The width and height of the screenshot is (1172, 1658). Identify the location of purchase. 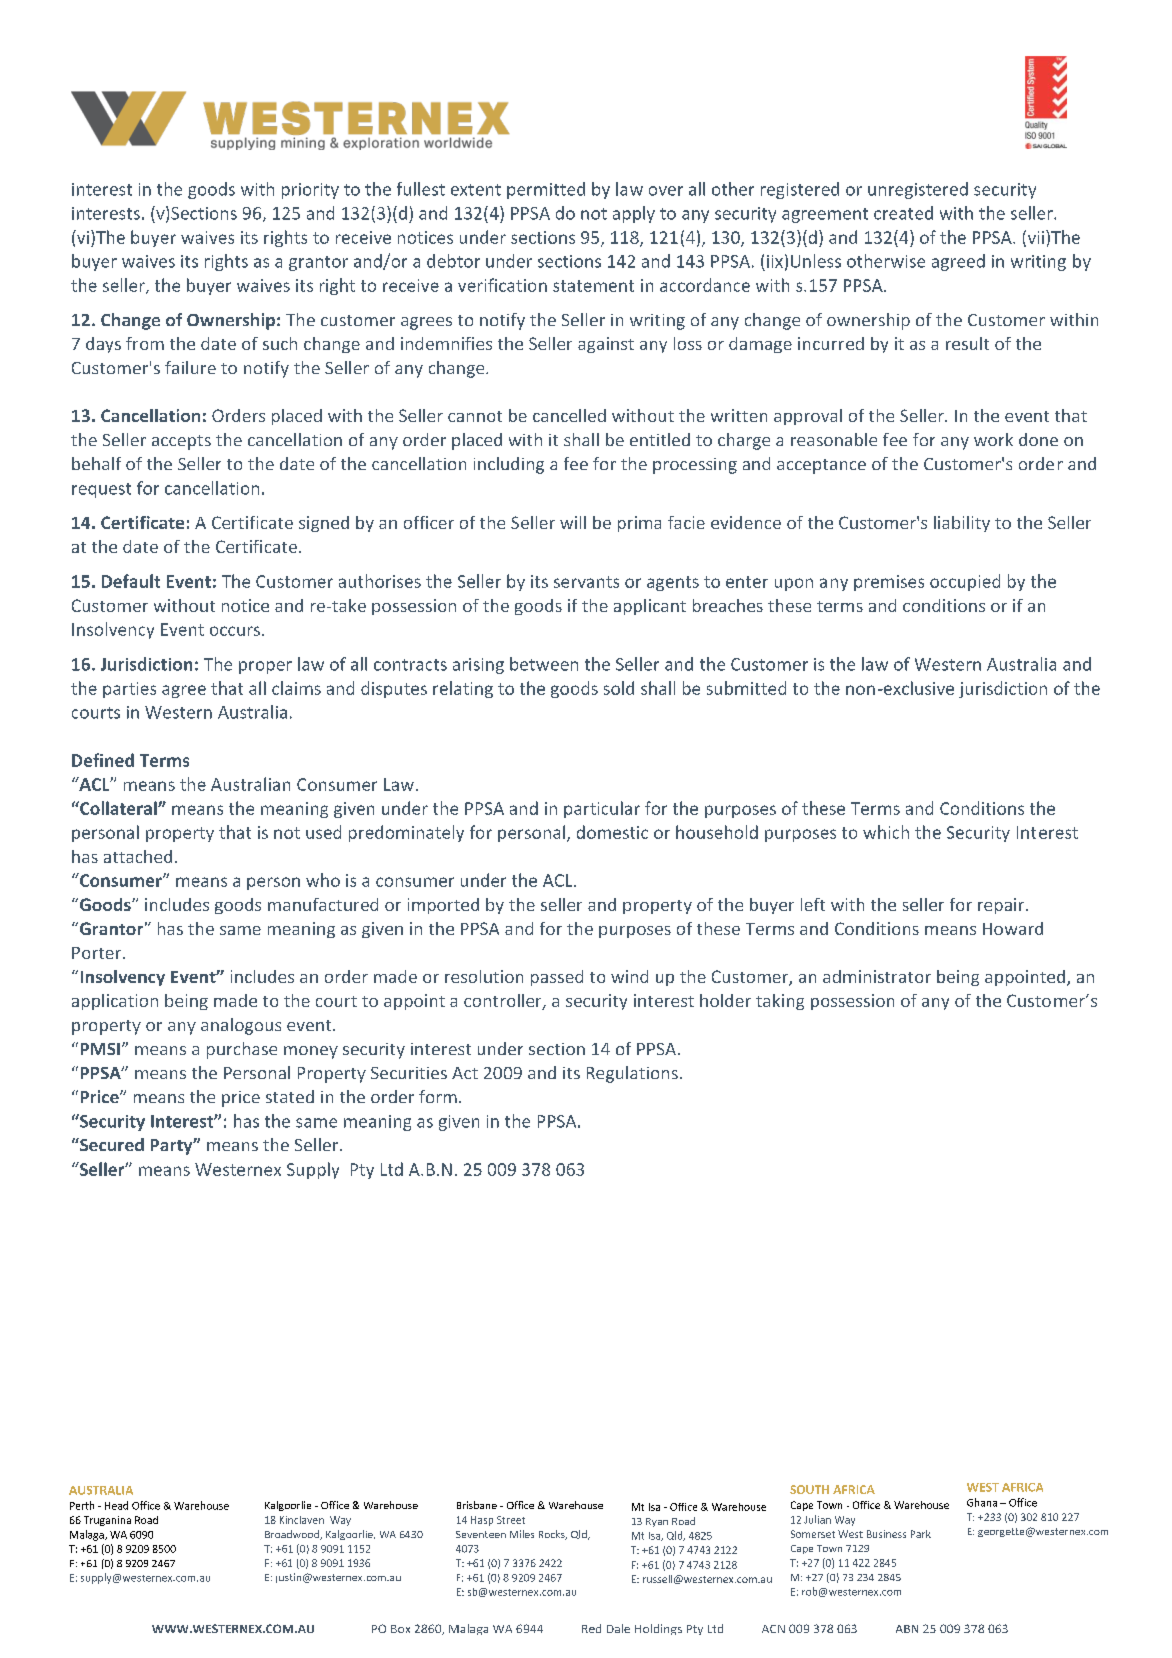
(242, 1050).
